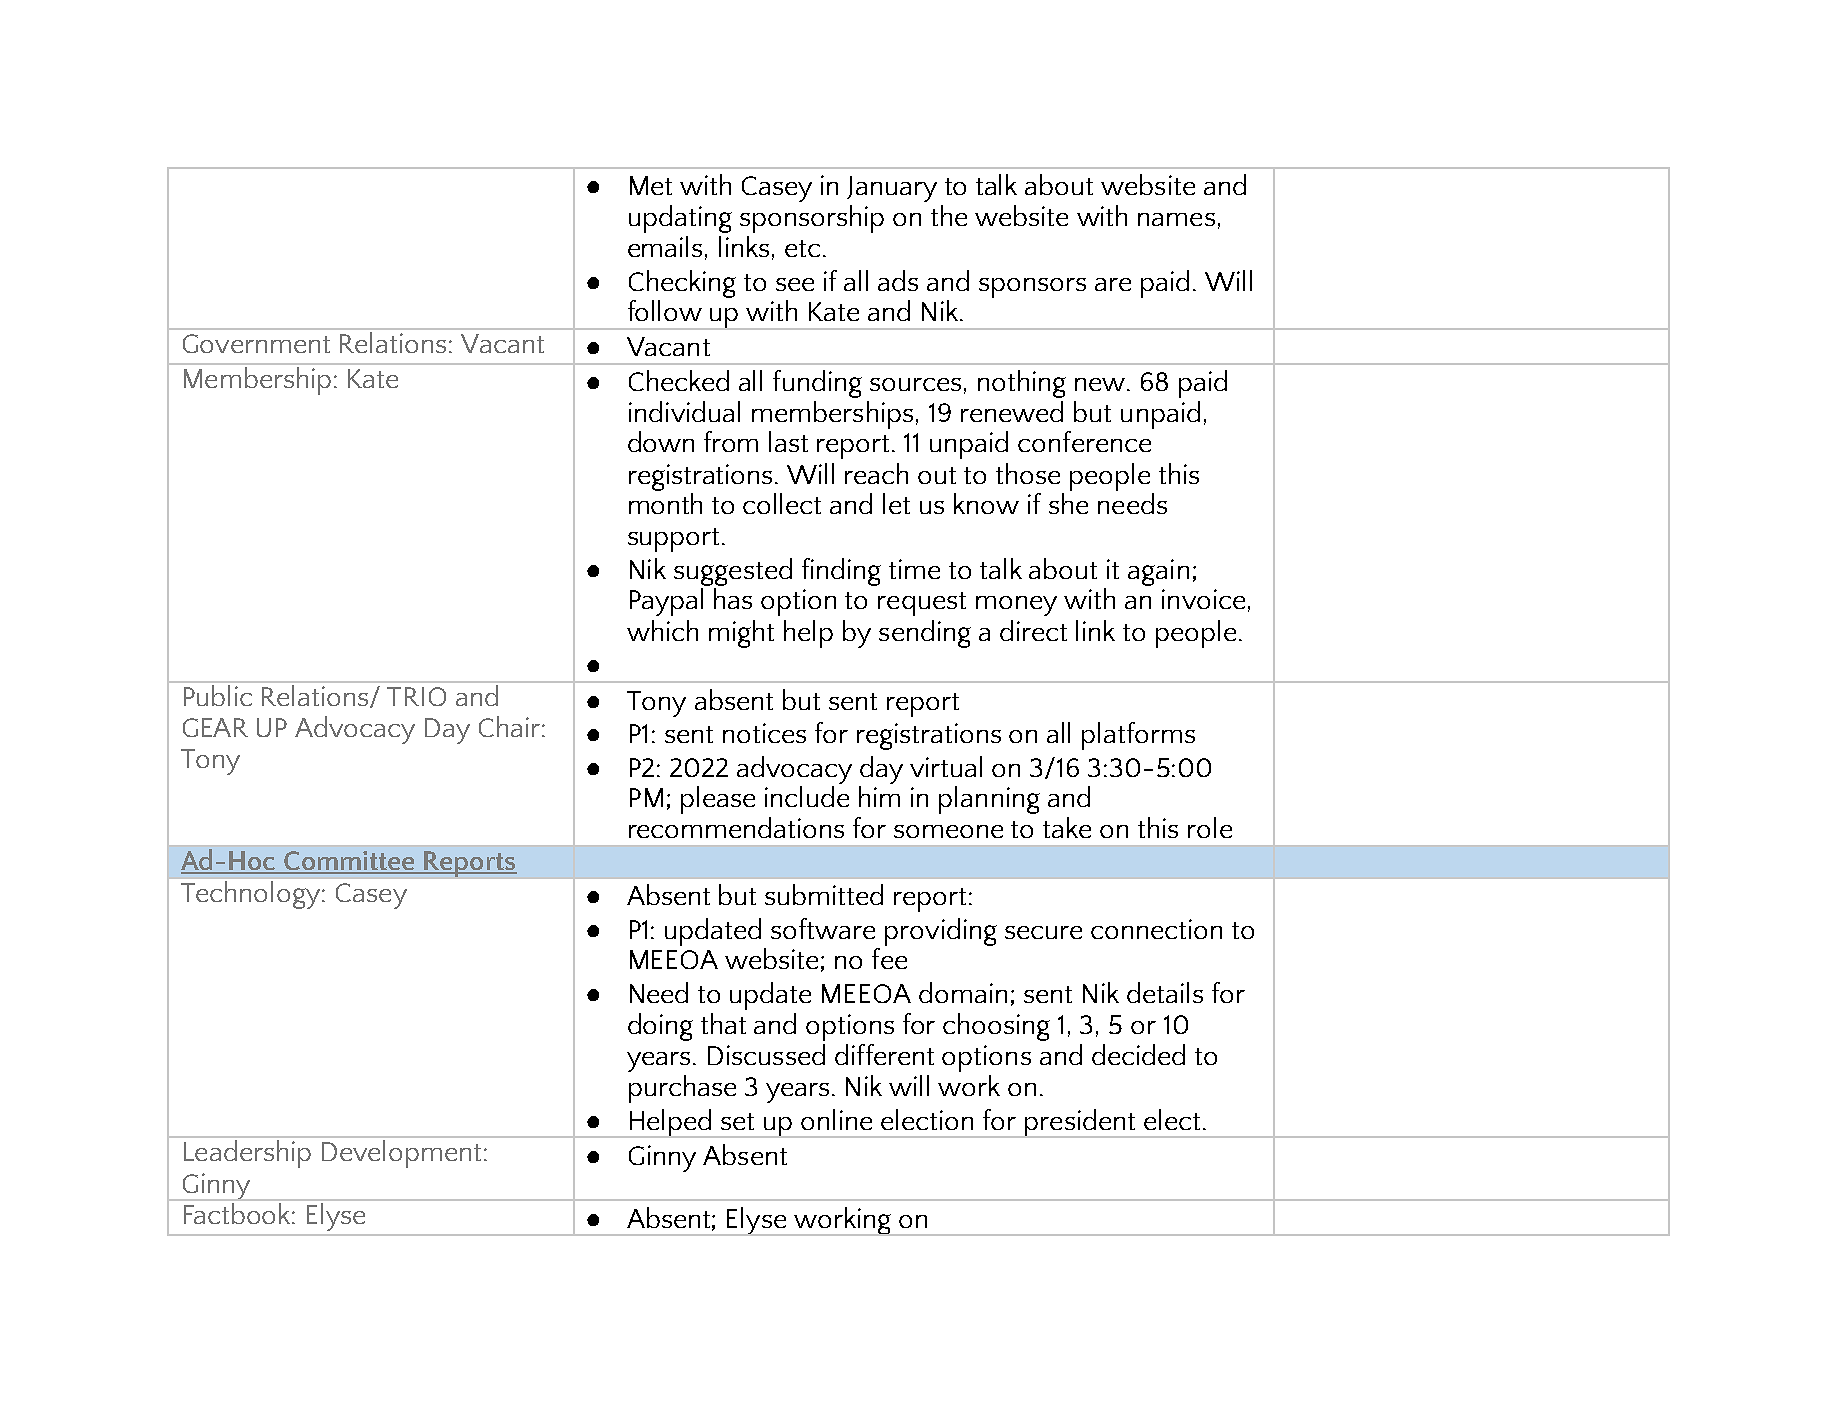 Image resolution: width=1836 pixels, height=1419 pixels. Describe the element at coordinates (680, 219) in the page. I see `updating` at that location.
